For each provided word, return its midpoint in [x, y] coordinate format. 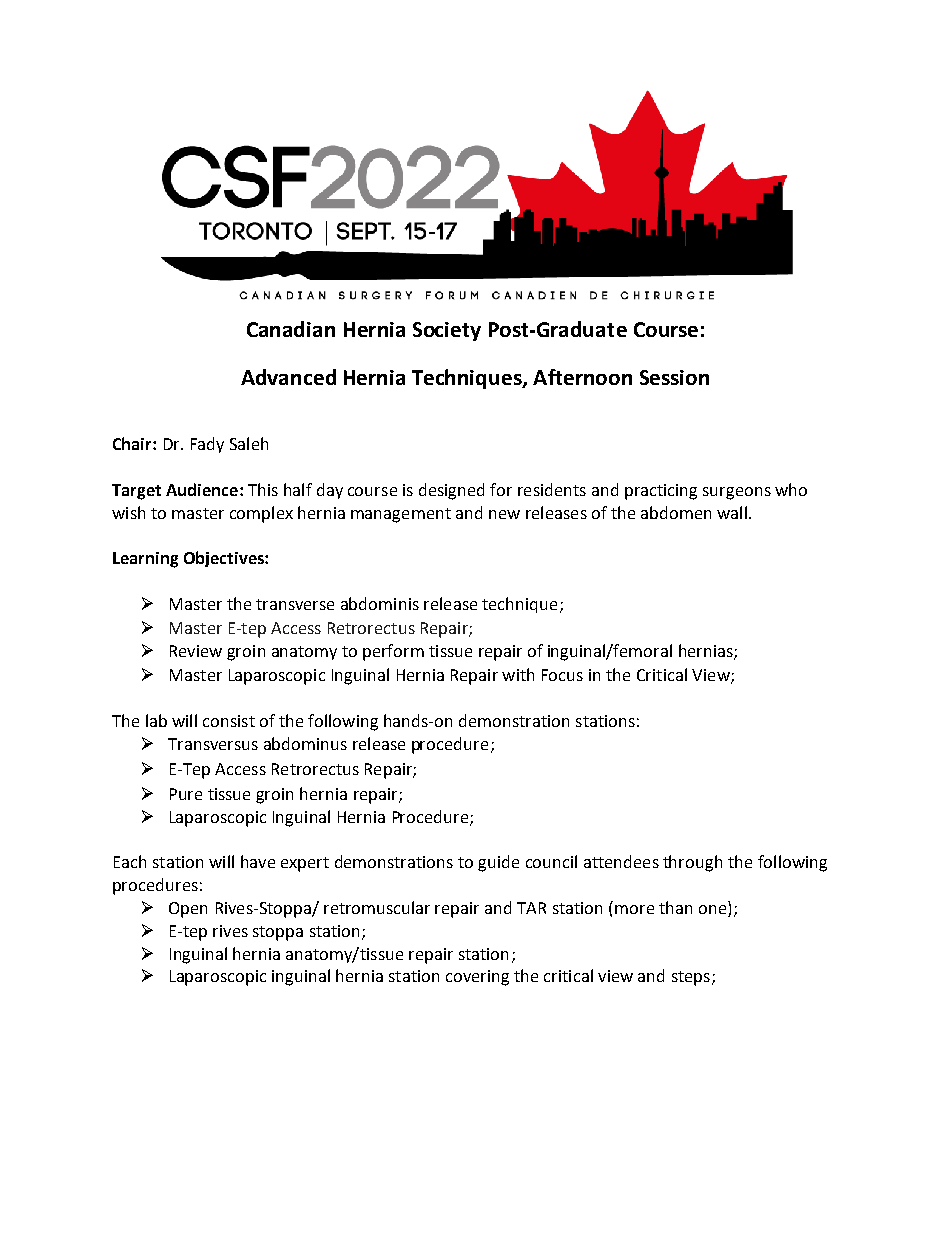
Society [447, 331]
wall [732, 512]
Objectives [225, 559]
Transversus [213, 744]
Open [188, 910]
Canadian [291, 329]
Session [674, 377]
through [692, 863]
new [504, 514]
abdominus [305, 743]
